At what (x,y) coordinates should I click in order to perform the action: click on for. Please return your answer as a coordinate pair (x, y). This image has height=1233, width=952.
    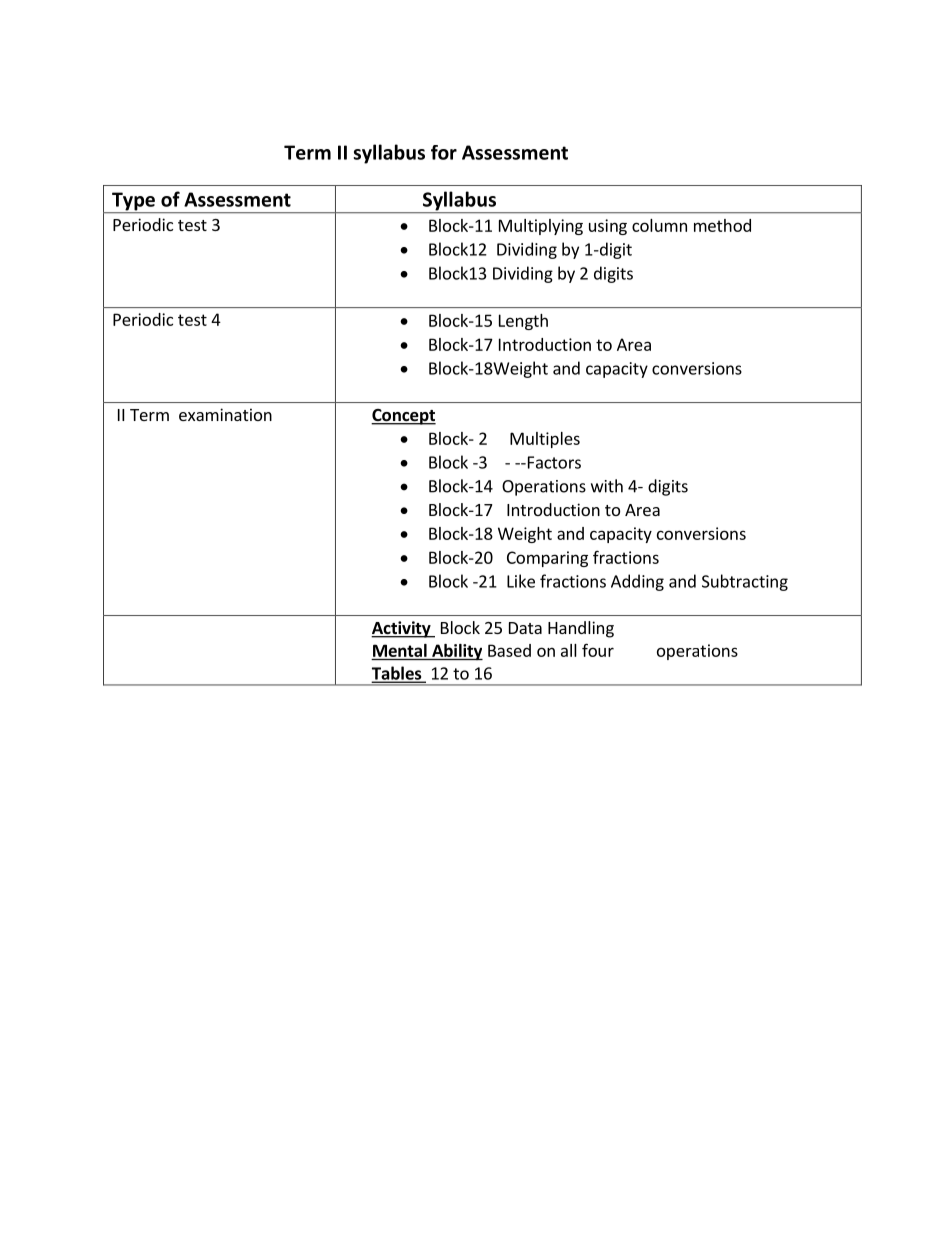
    Looking at the image, I should click on (444, 152).
